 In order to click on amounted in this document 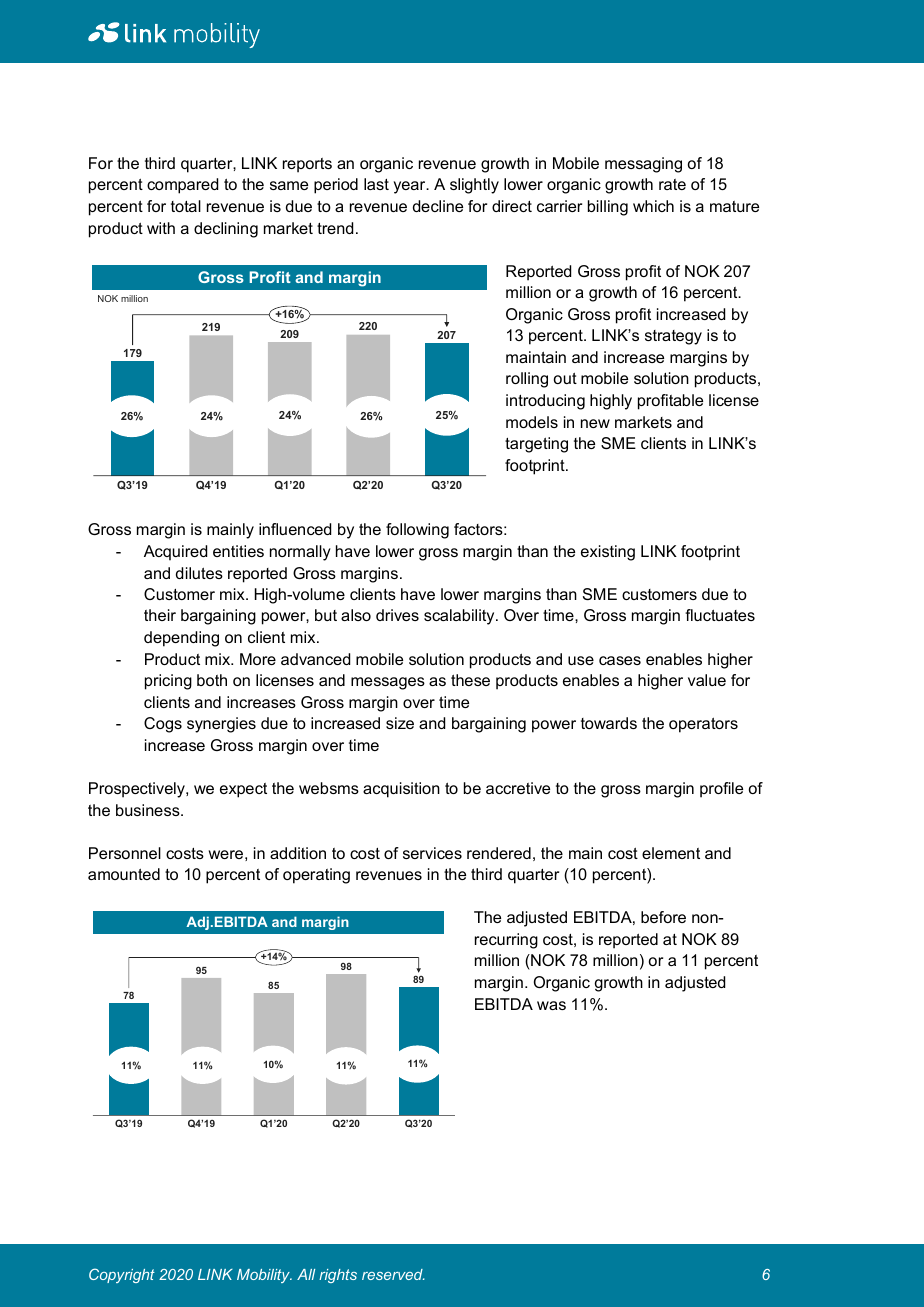, I will do `click(124, 874)`.
